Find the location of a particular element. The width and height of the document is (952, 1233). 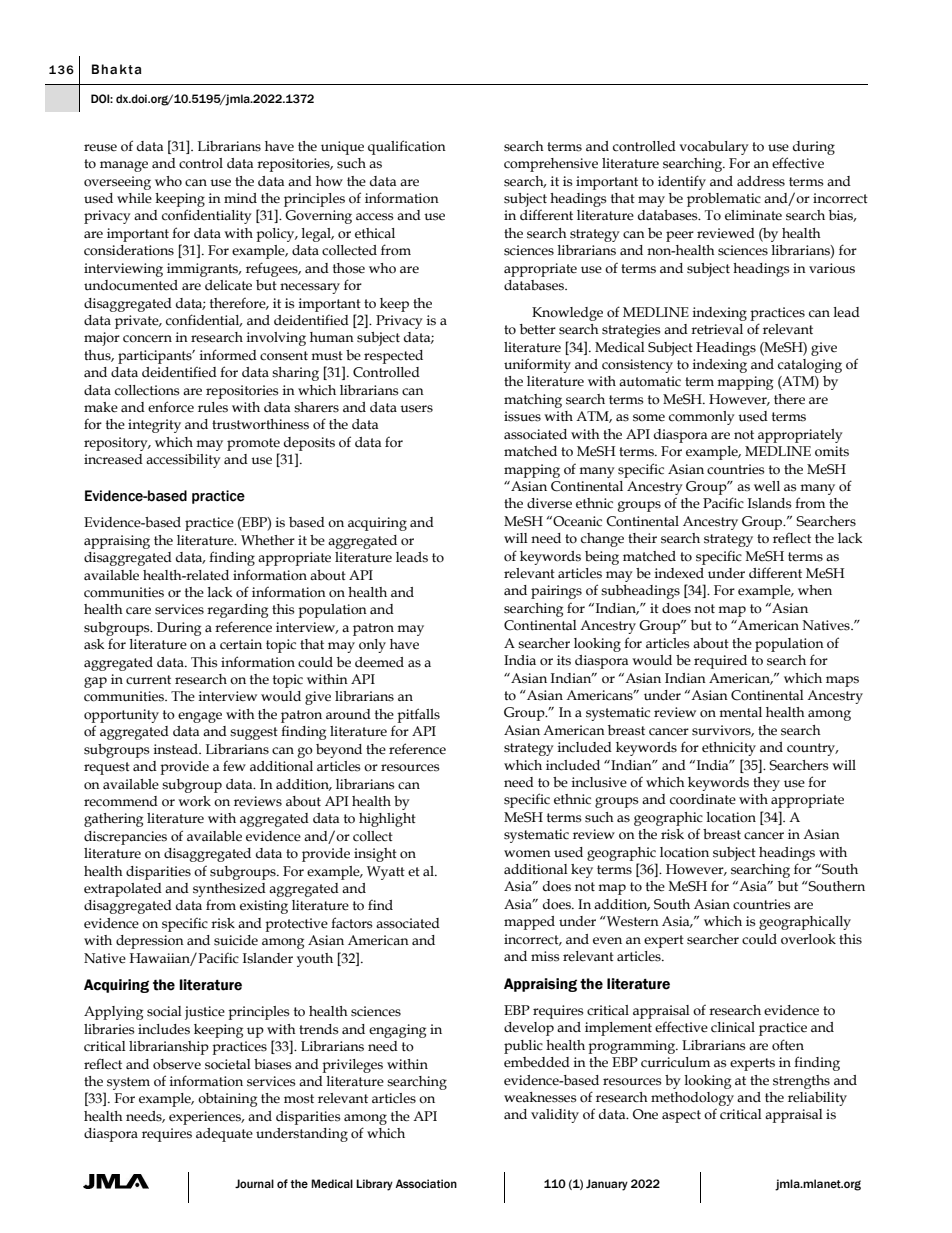

pairings is located at coordinates (556, 592).
